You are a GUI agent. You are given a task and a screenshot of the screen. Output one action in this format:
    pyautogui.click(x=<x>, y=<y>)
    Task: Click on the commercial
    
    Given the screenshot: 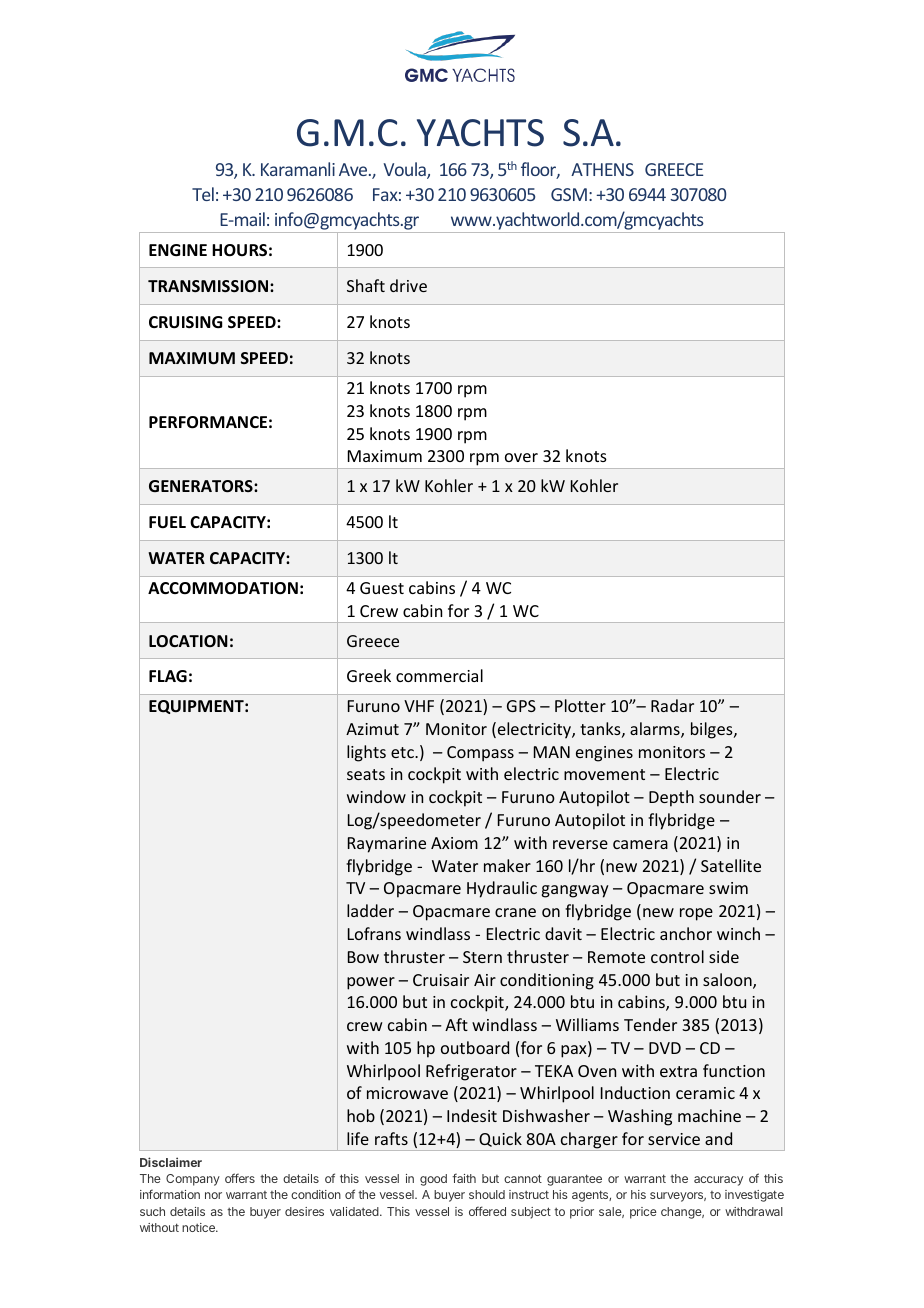 What is the action you would take?
    pyautogui.click(x=439, y=675)
